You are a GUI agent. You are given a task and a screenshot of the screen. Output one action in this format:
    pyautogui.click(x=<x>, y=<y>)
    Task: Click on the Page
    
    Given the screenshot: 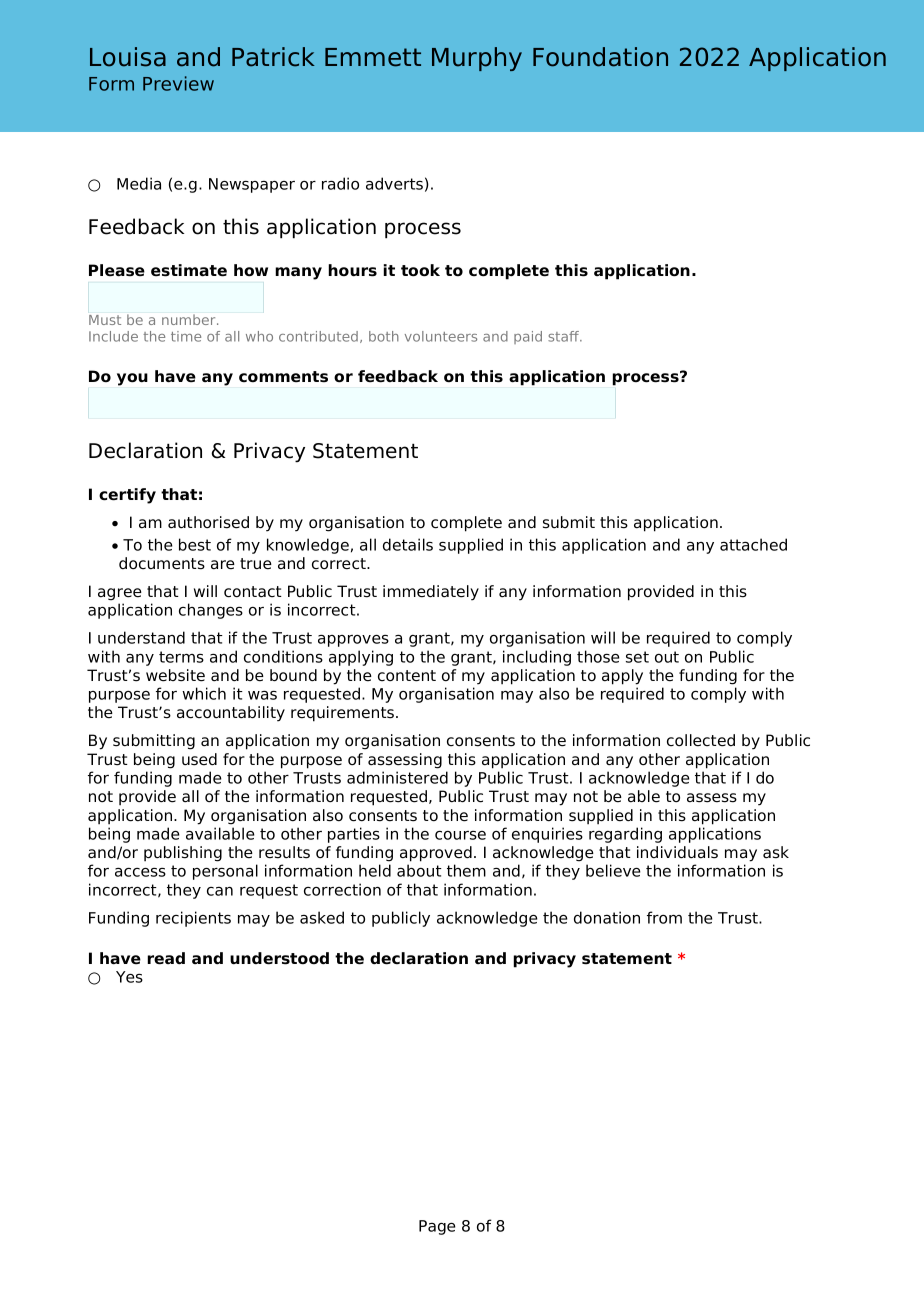 What is the action you would take?
    pyautogui.click(x=437, y=1227)
